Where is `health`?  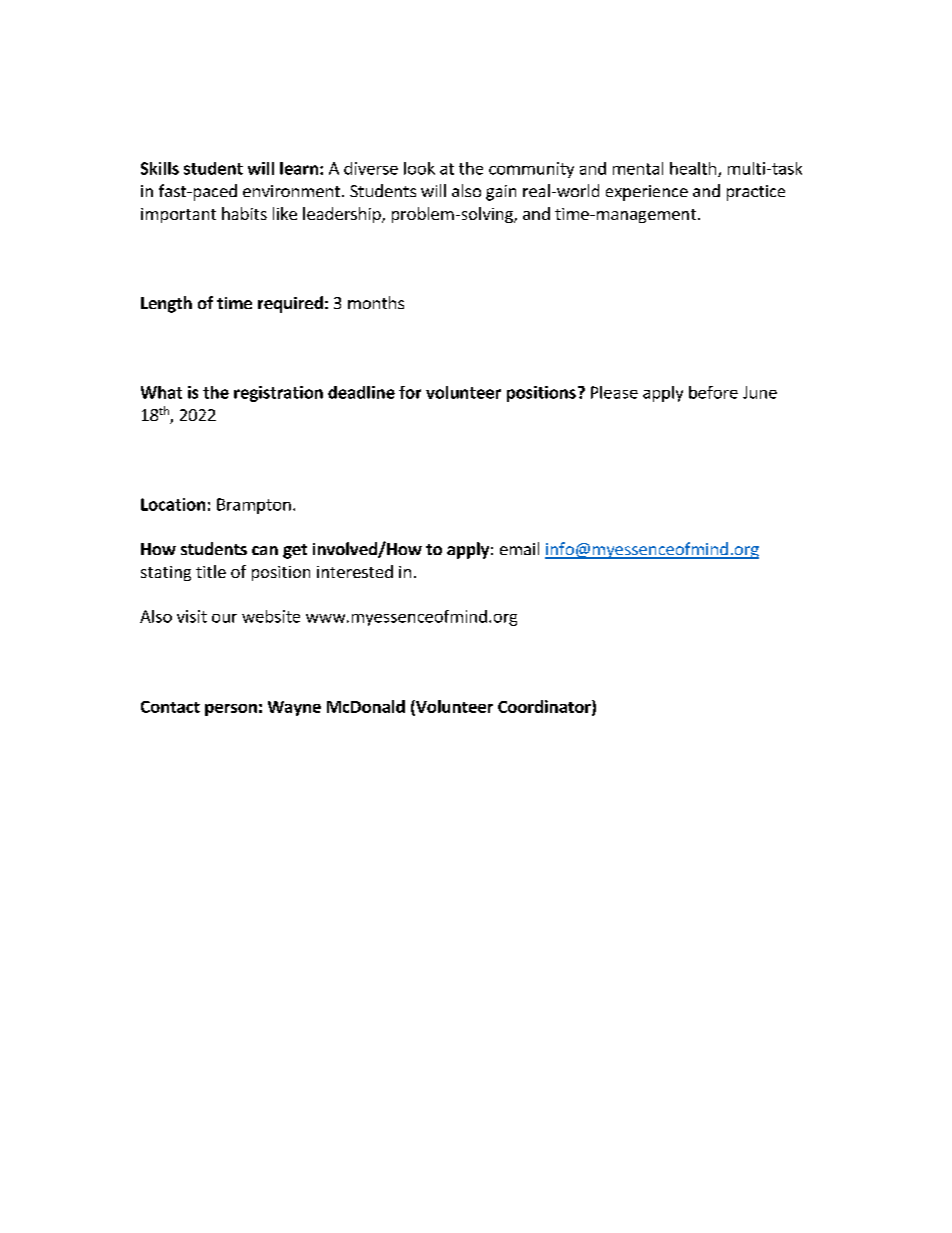 health is located at coordinates (694, 169).
